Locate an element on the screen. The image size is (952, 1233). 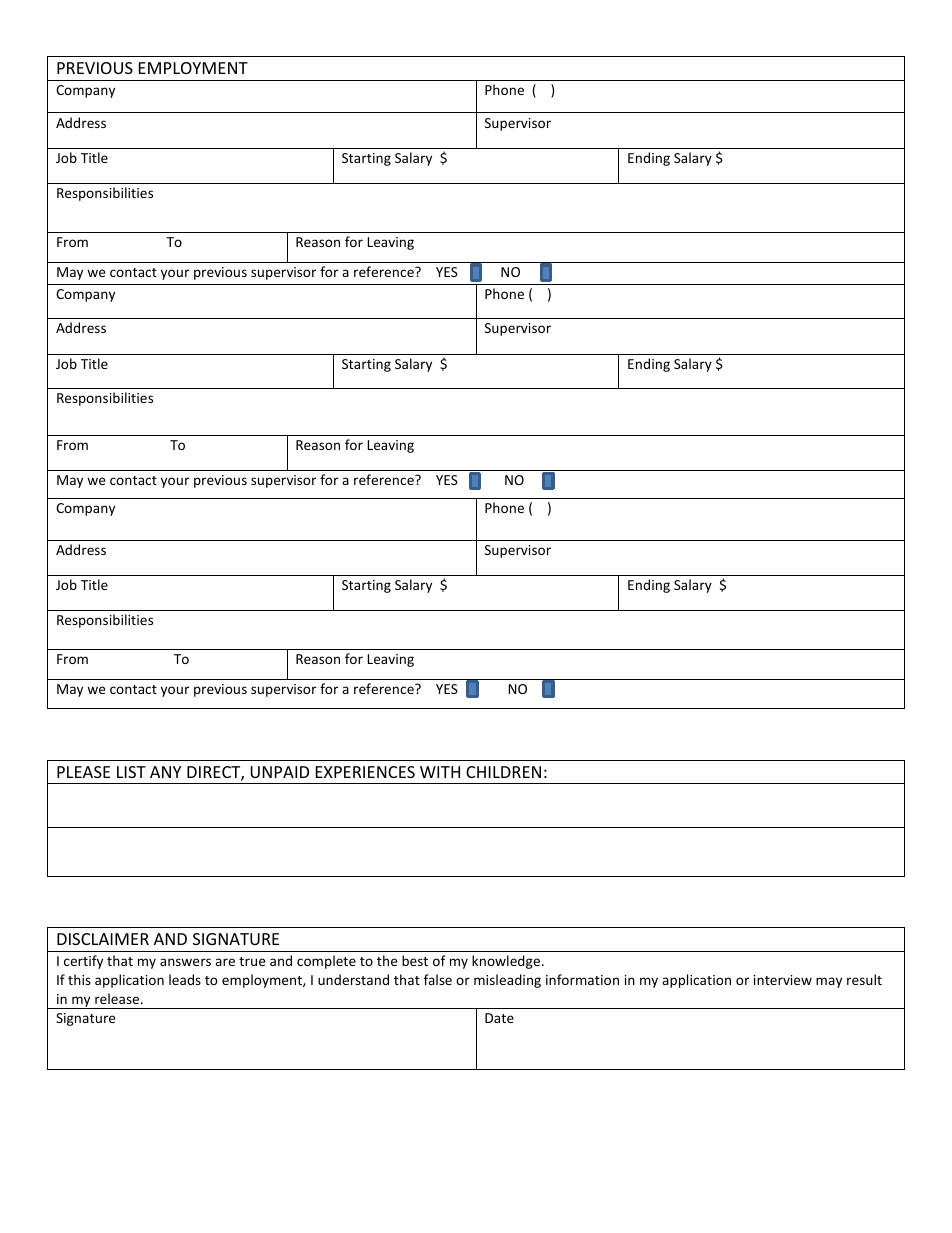
DISCLAIMER is located at coordinates (103, 939).
